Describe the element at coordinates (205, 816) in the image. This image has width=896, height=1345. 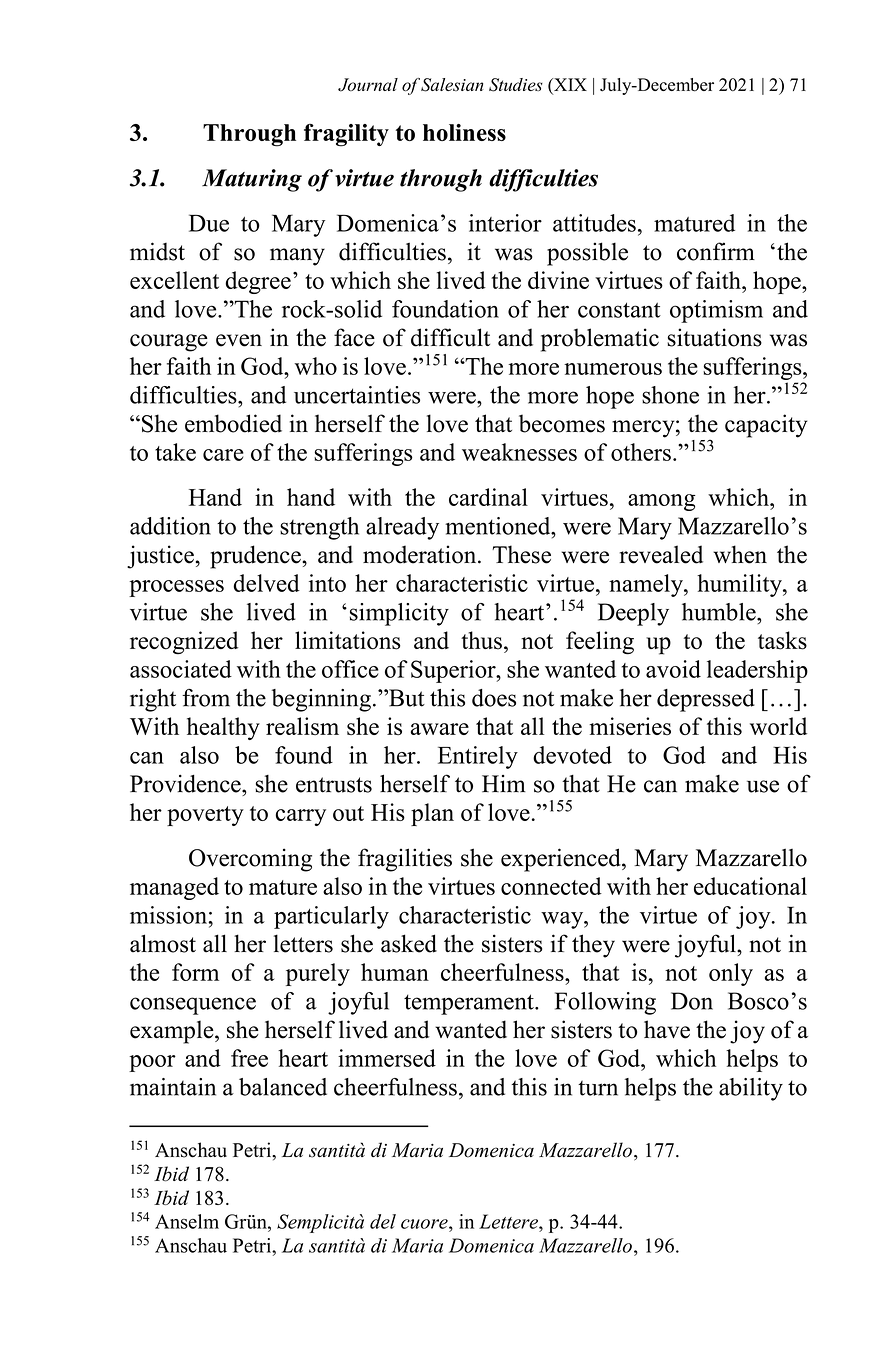
I see `poverty` at that location.
